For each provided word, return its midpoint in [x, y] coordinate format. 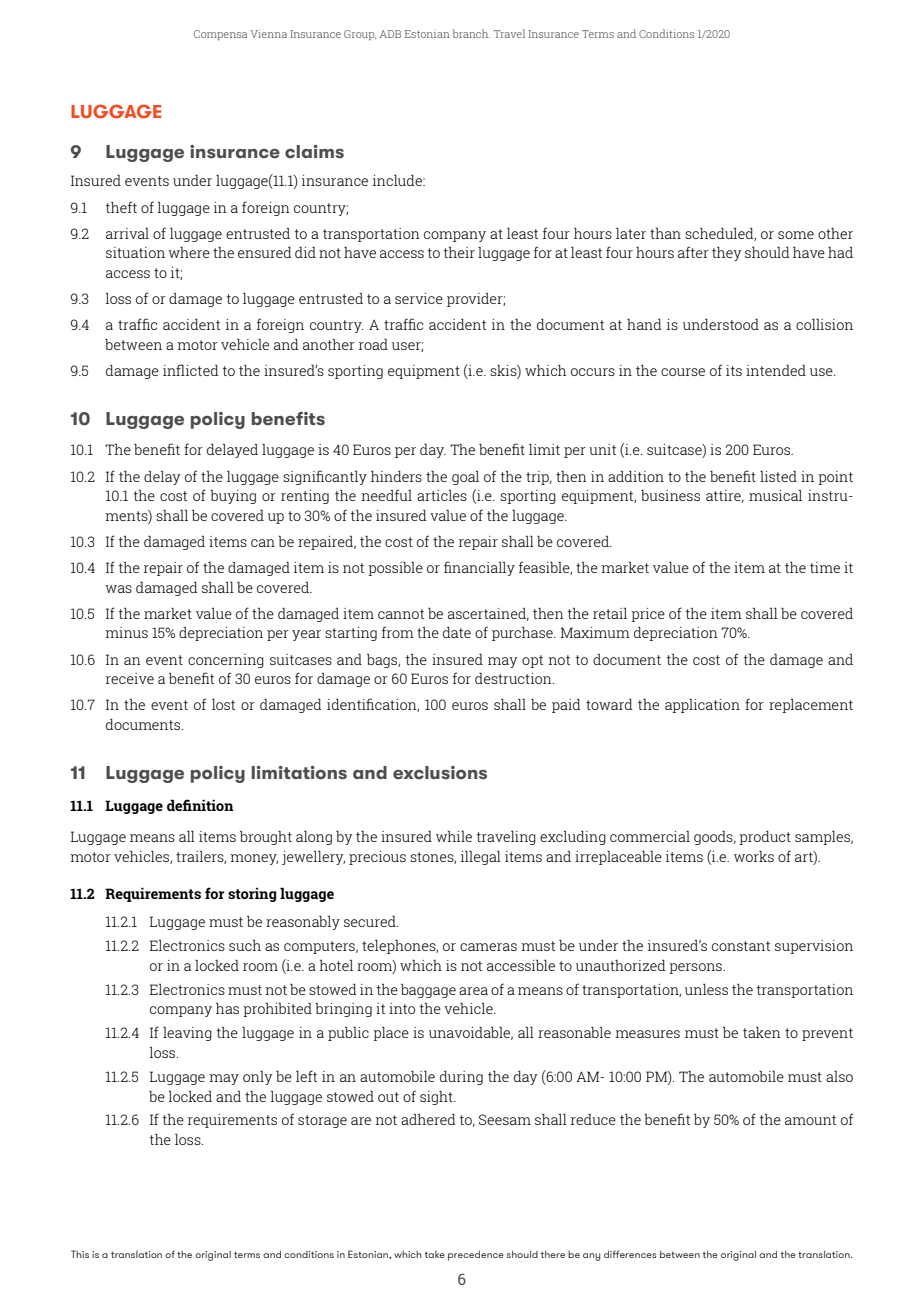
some [796, 235]
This [80, 1254]
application [702, 705]
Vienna [269, 33]
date [457, 632]
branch [471, 33]
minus [127, 632]
